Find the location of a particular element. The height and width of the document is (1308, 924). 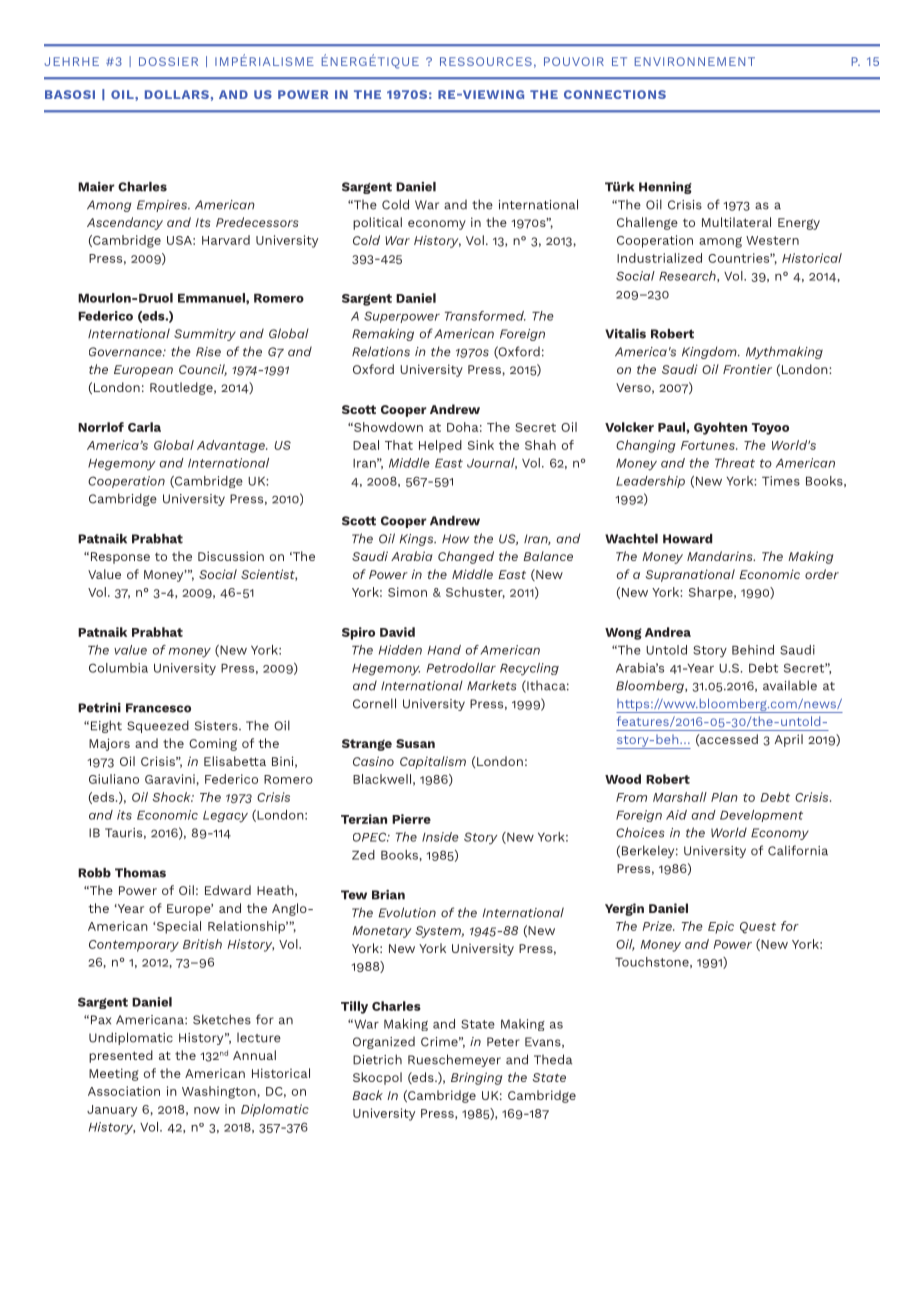

Schuster is located at coordinates (475, 593).
